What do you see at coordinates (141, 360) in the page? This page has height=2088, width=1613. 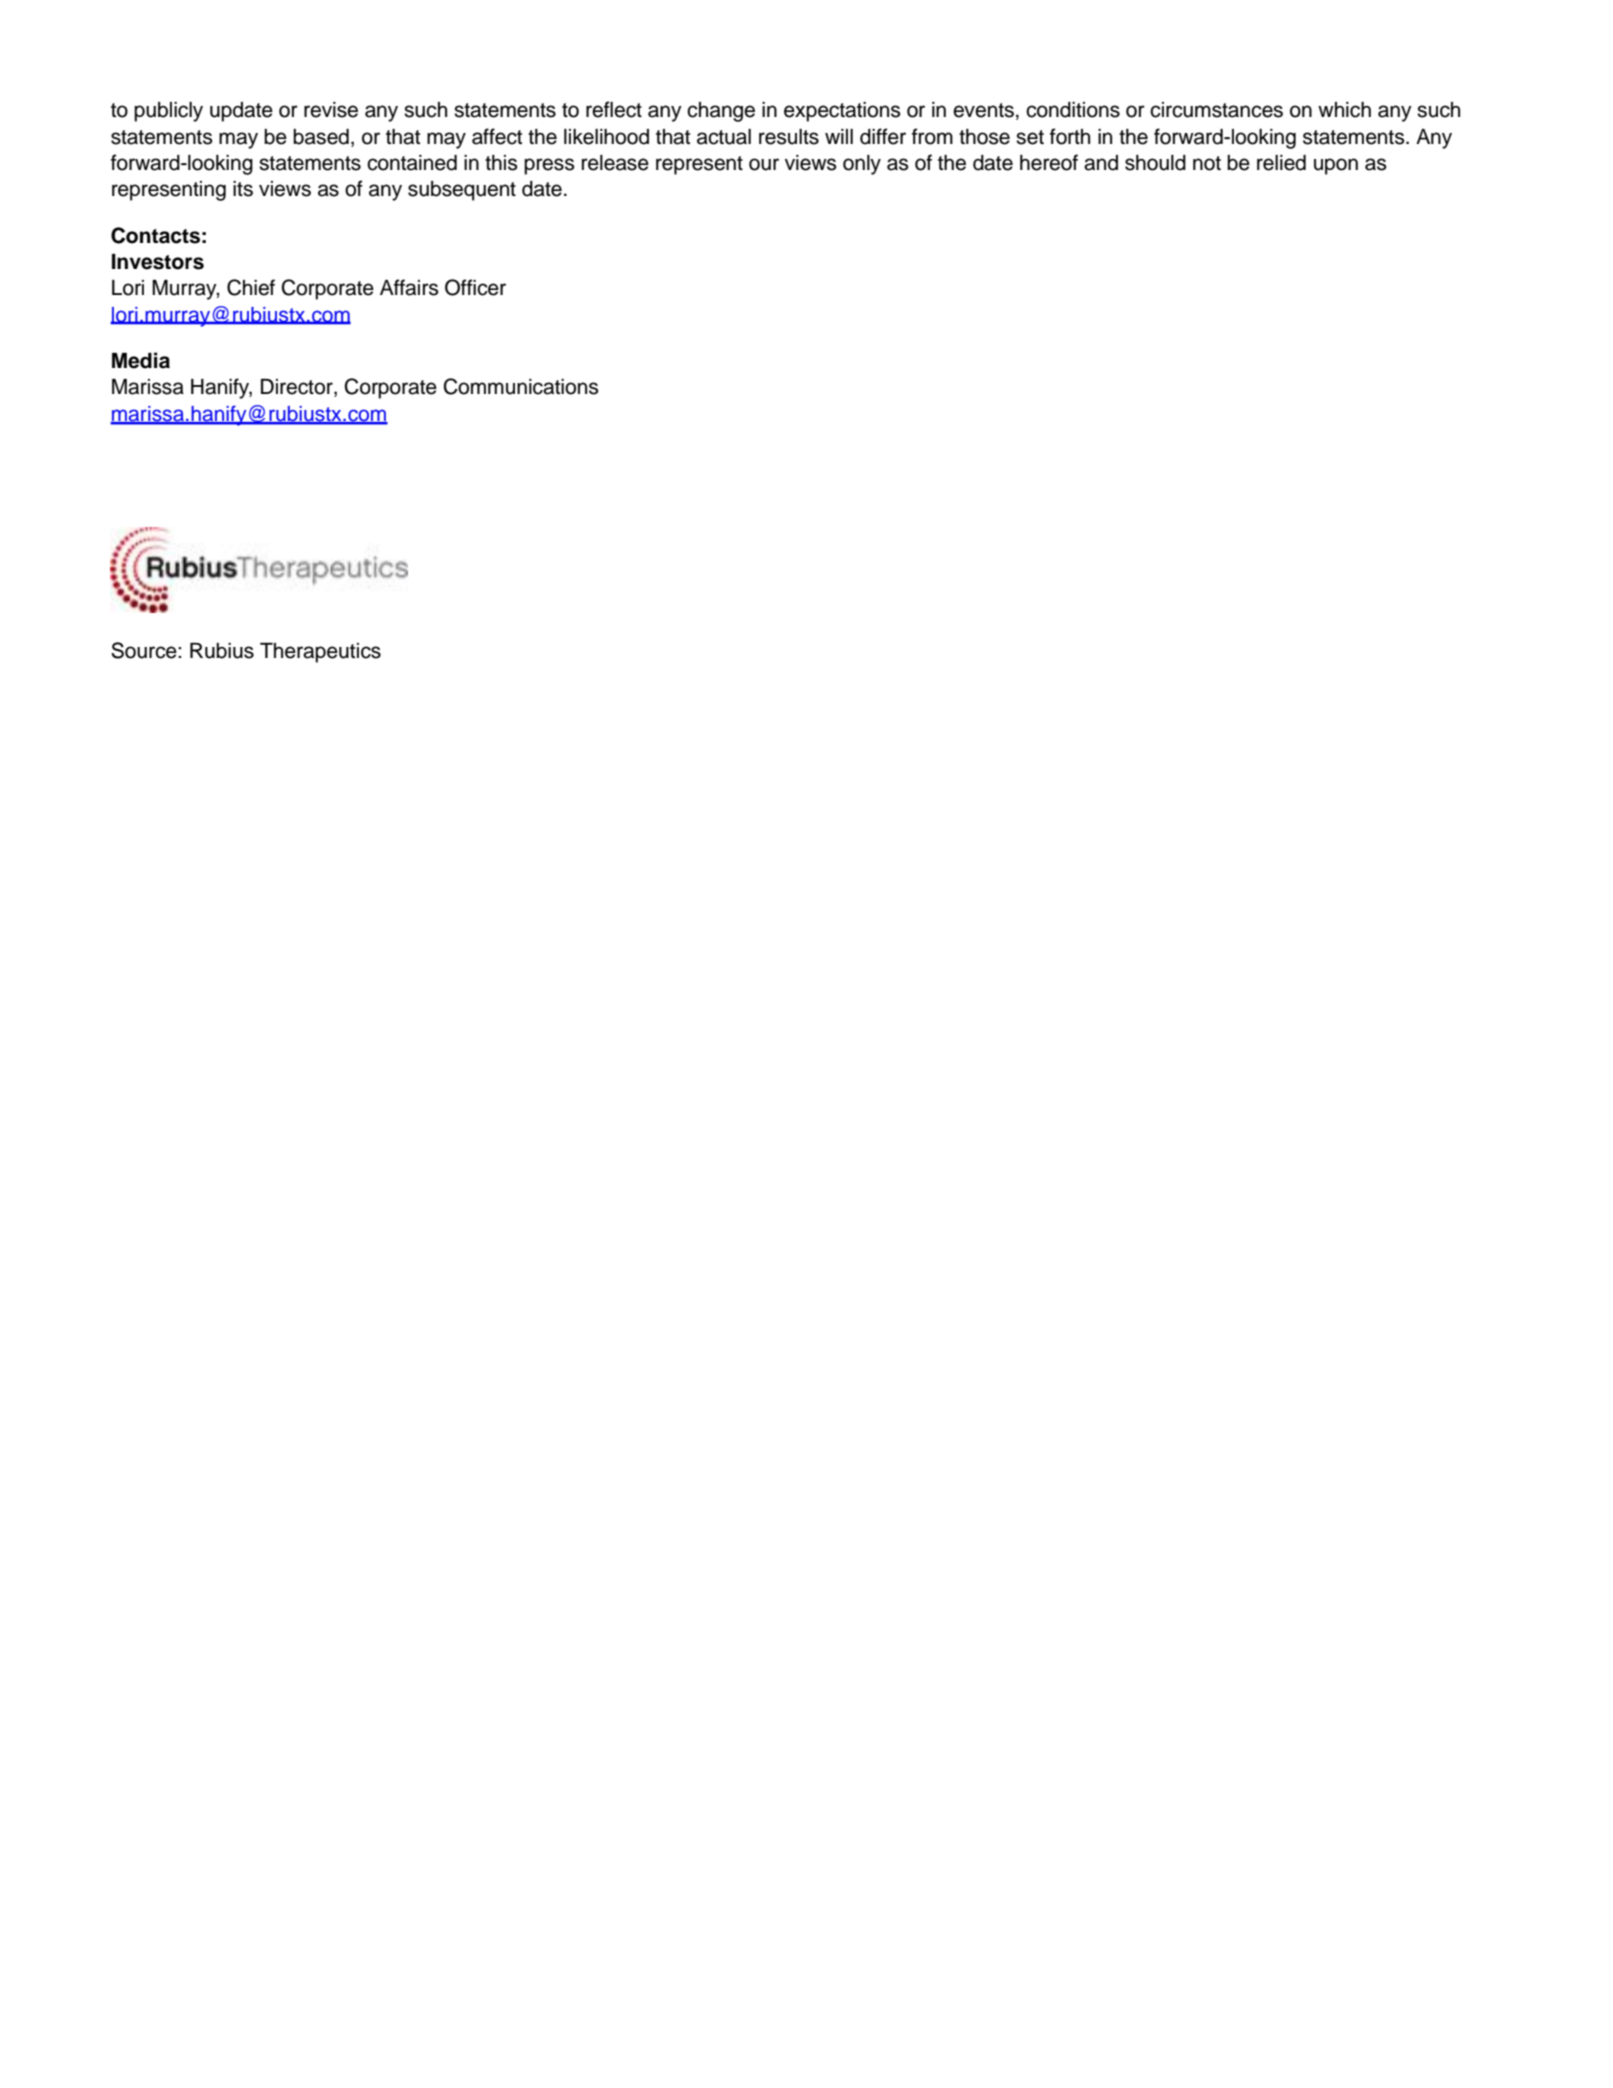 I see `Media` at bounding box center [141, 360].
